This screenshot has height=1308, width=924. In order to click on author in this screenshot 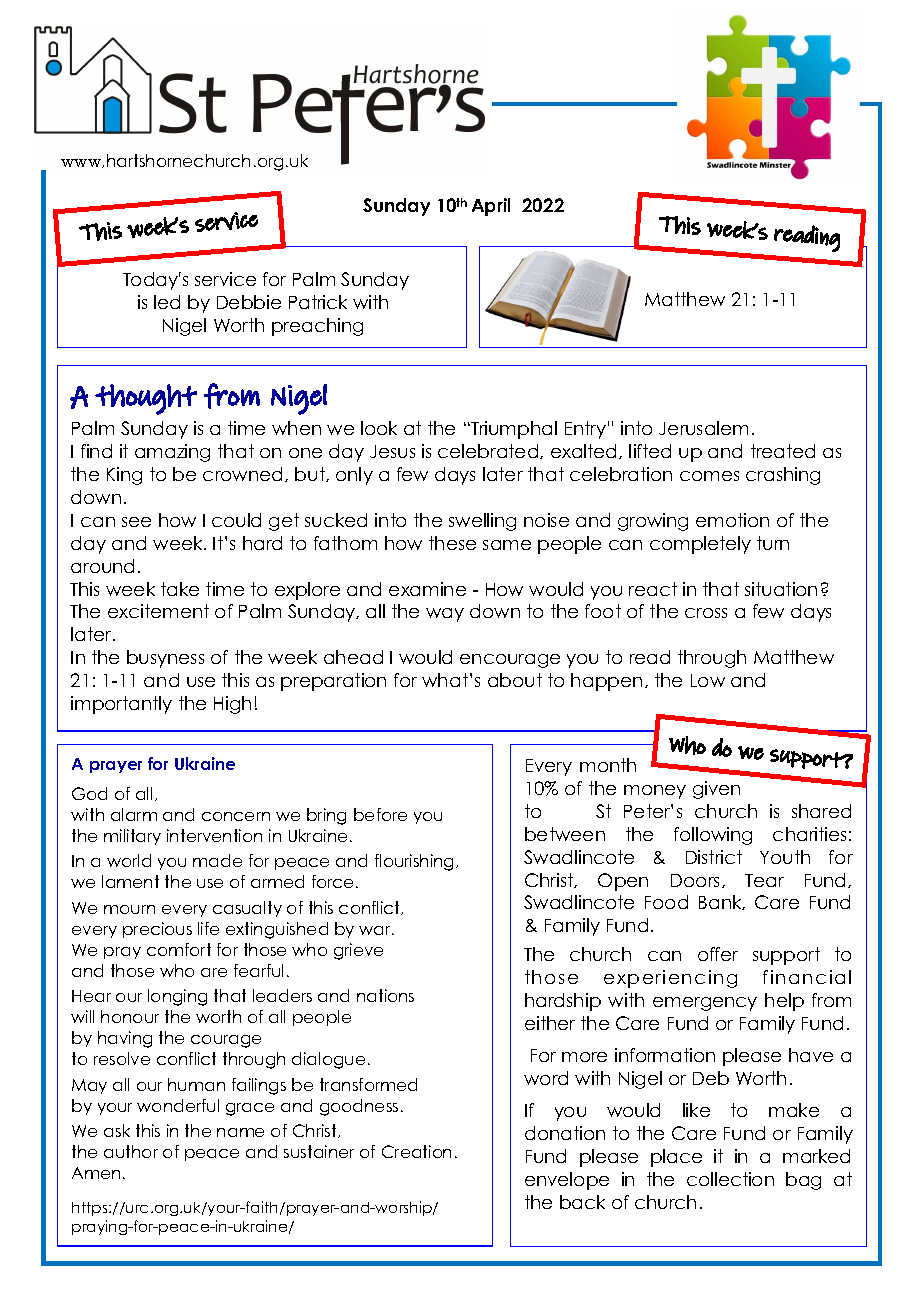, I will do `click(131, 1151)`.
